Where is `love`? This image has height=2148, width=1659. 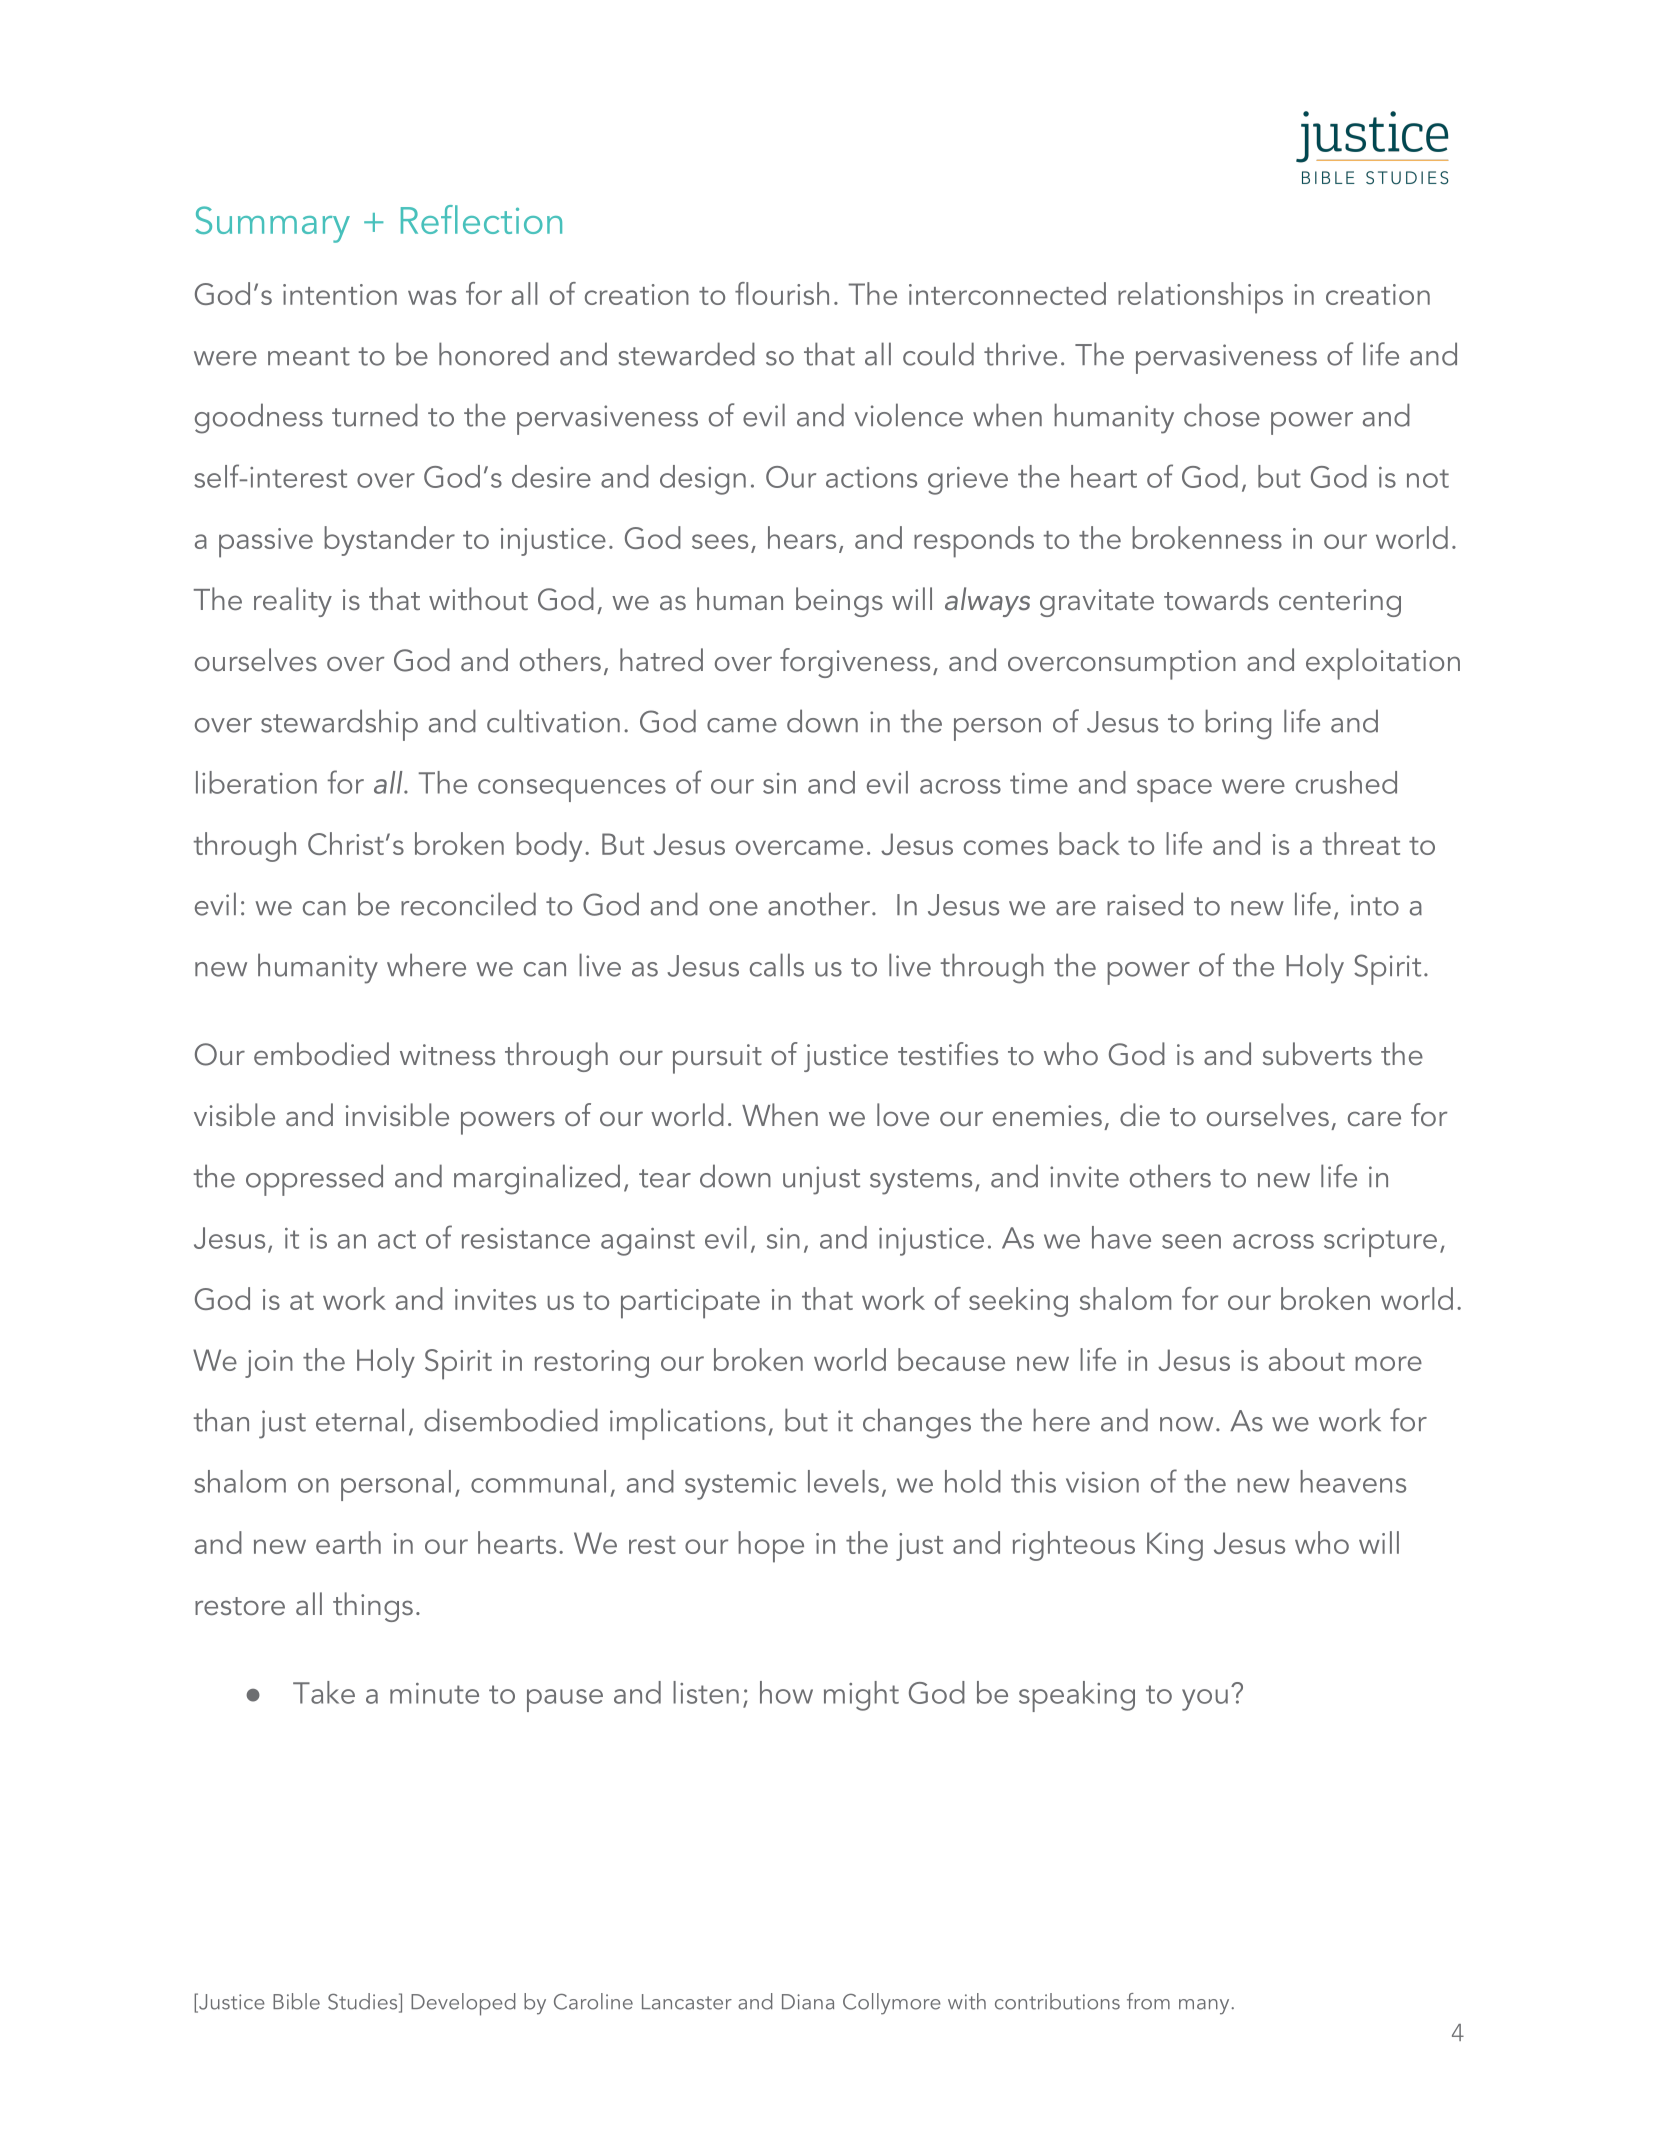
love is located at coordinates (903, 1114).
